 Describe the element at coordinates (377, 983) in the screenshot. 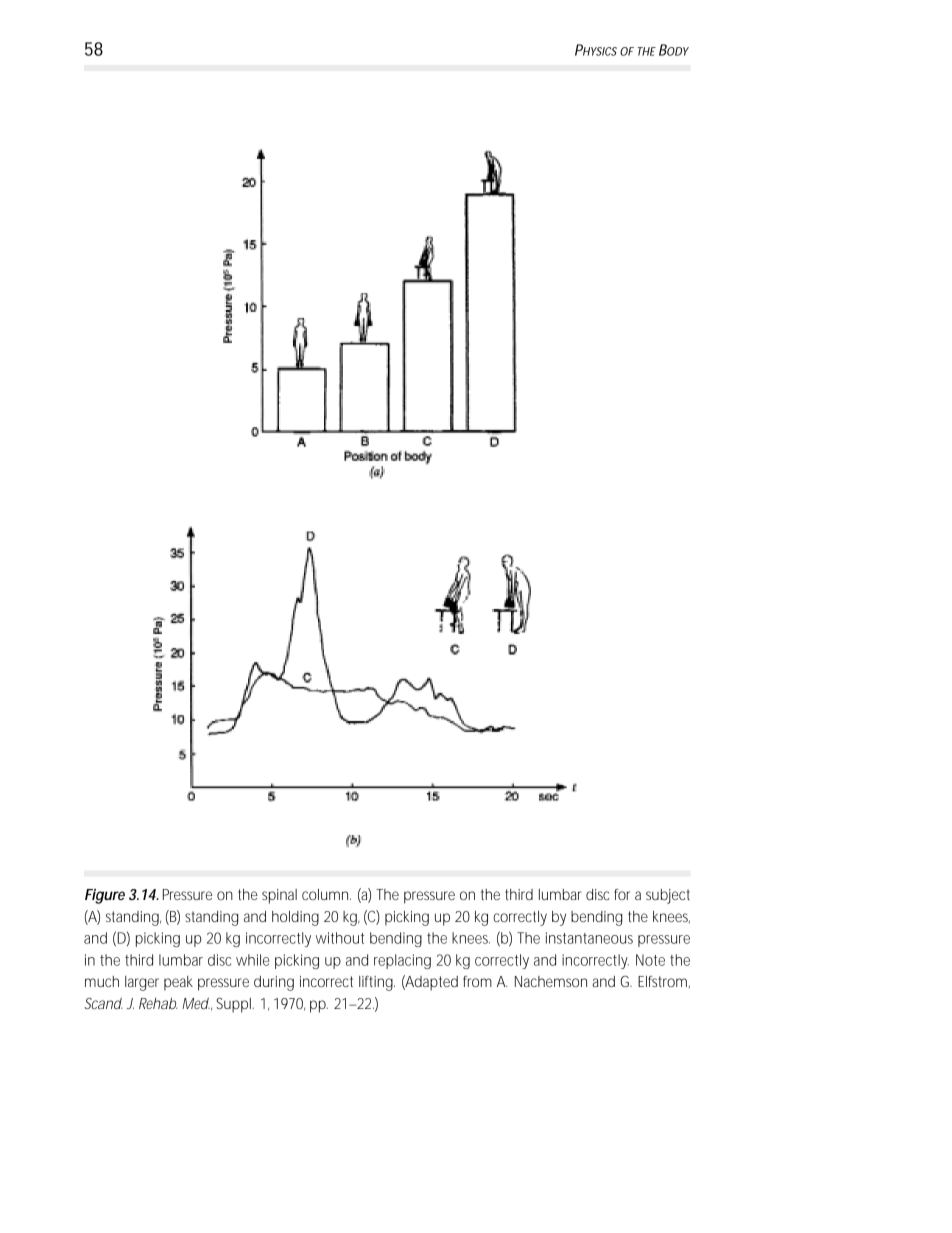

I see `lifting` at that location.
